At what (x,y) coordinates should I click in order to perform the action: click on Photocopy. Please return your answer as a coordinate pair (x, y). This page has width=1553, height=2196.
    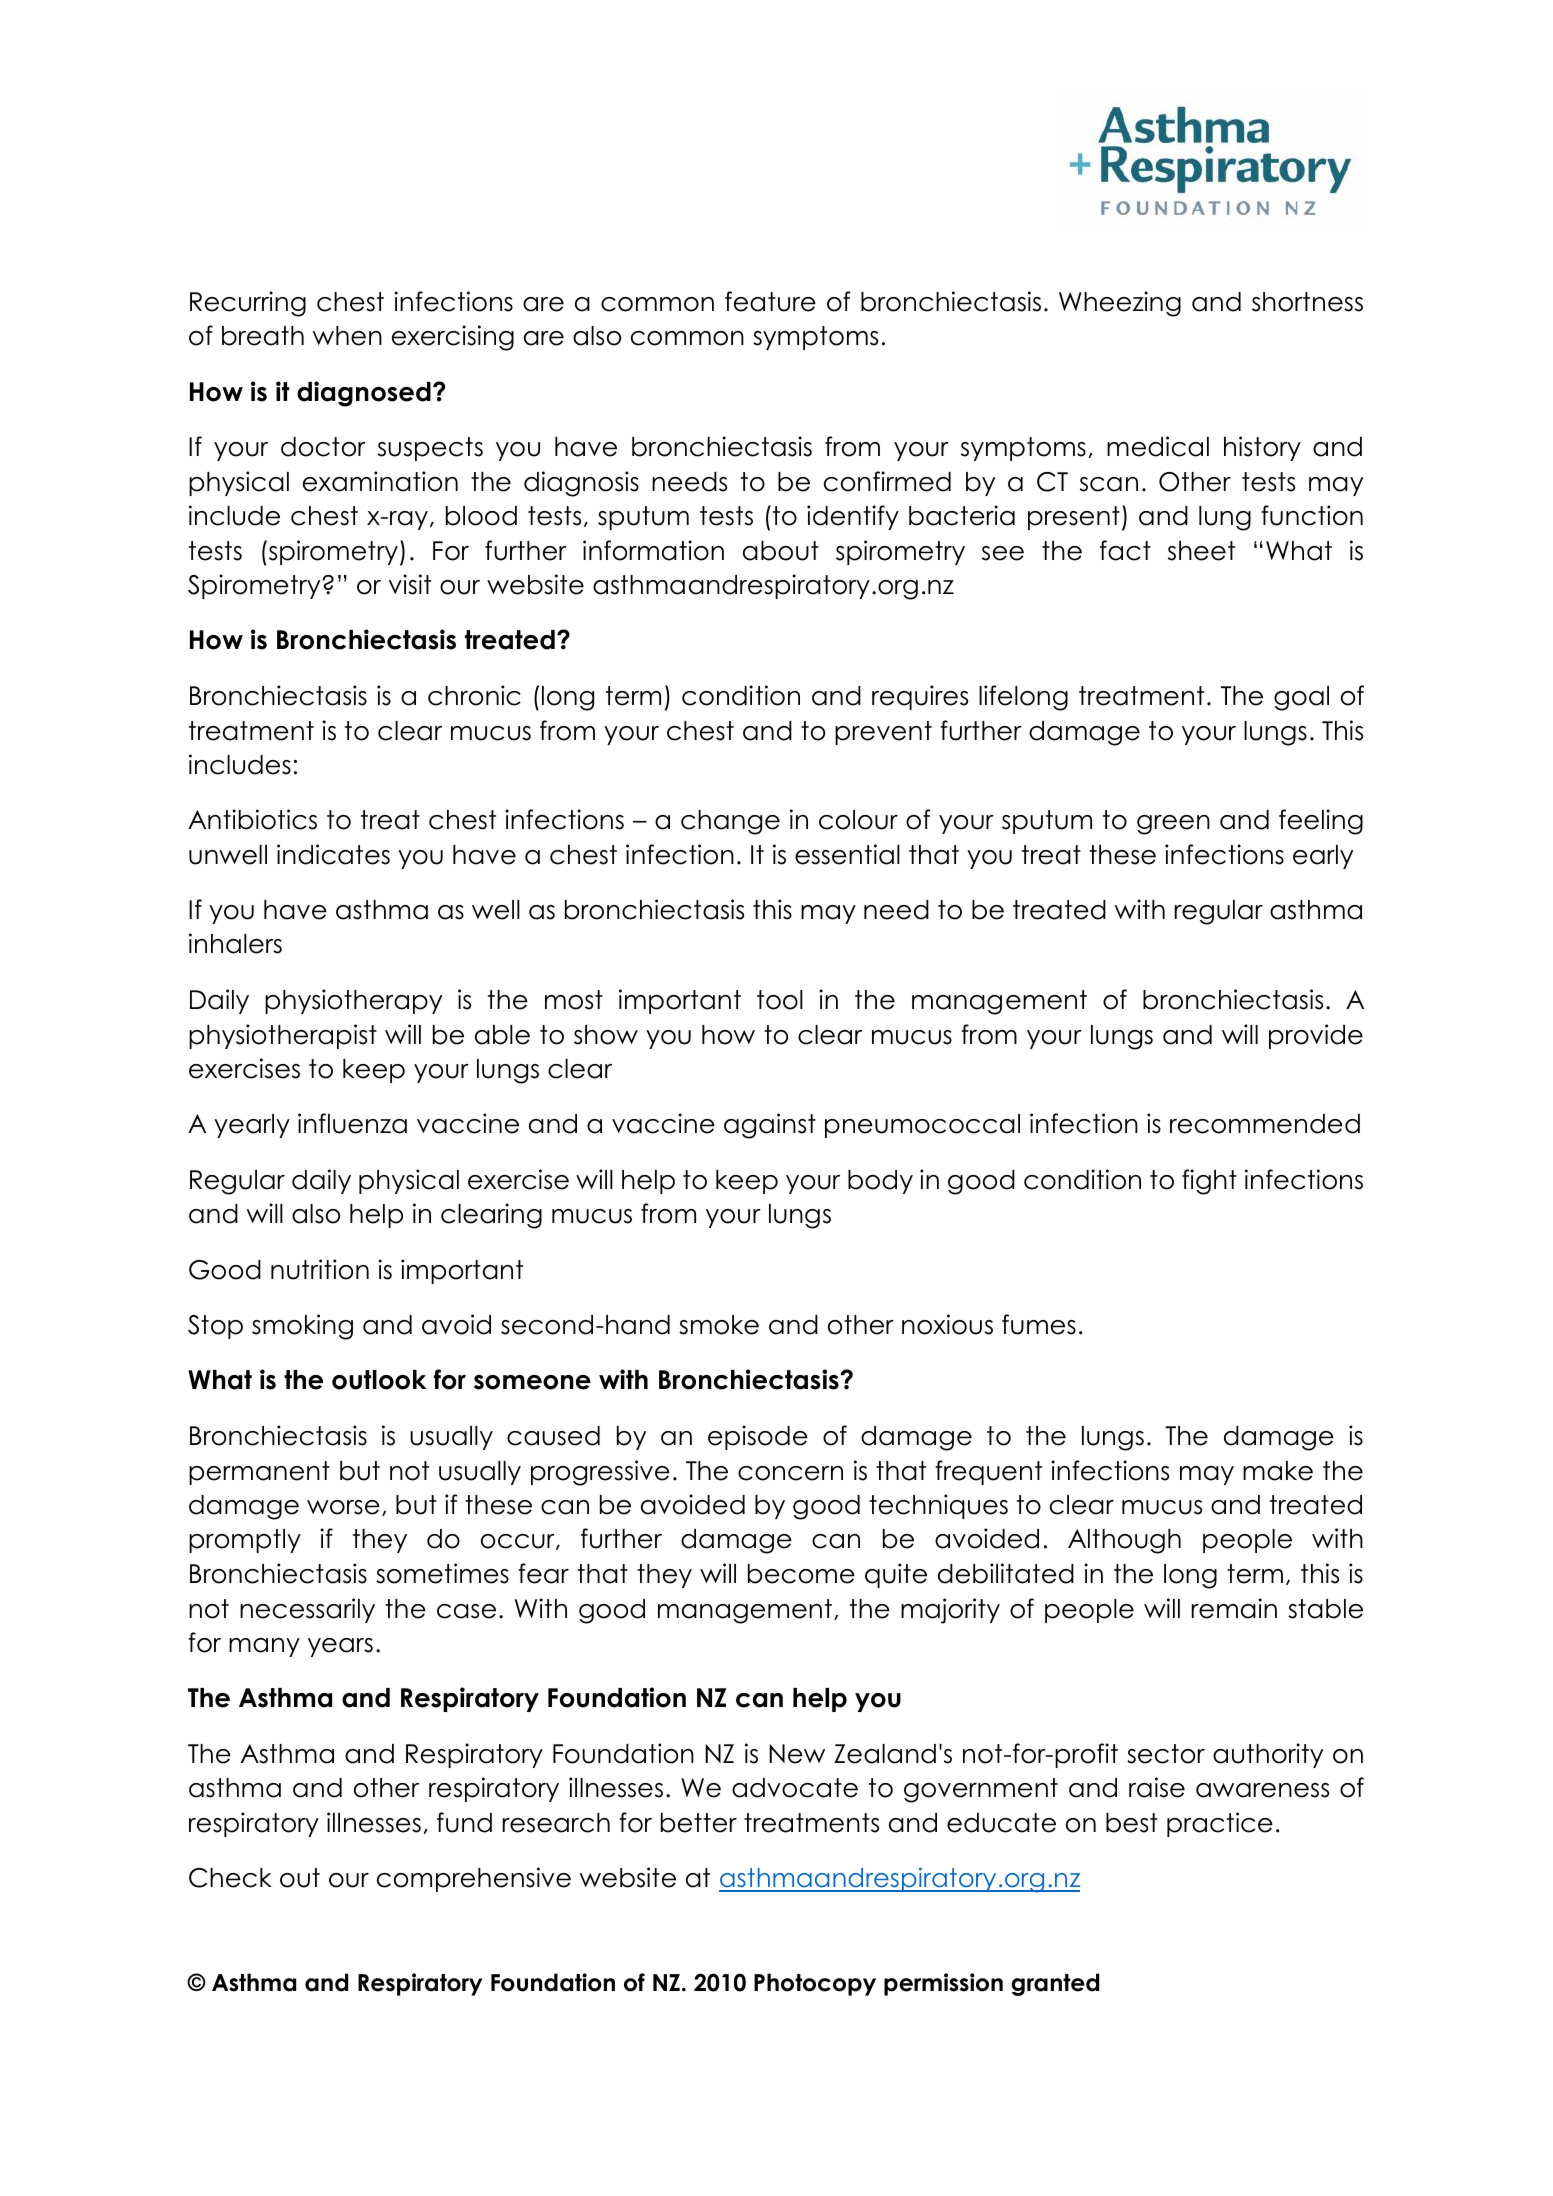
    Looking at the image, I should click on (815, 1984).
